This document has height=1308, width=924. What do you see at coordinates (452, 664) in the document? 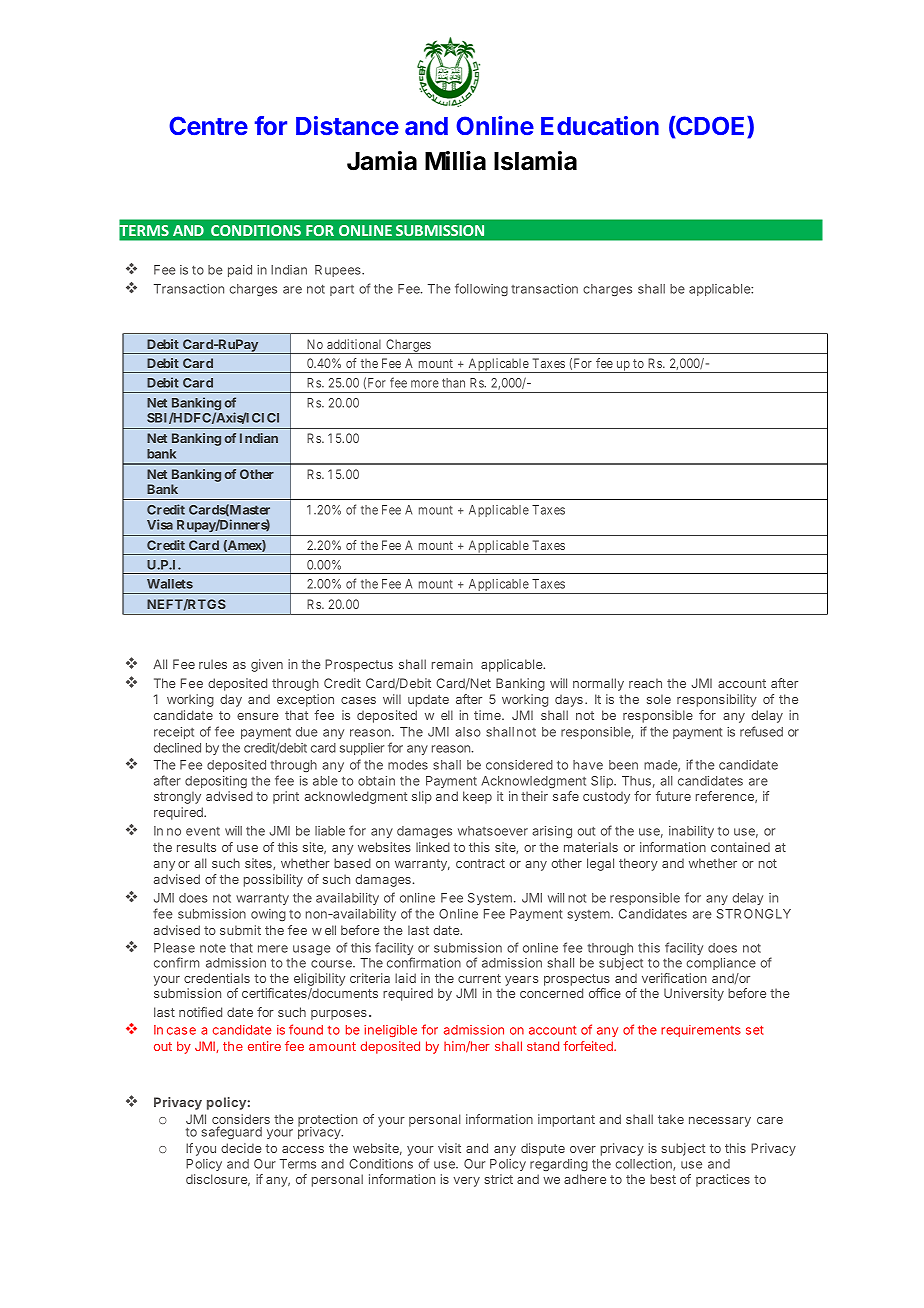
I see `remain` at bounding box center [452, 664].
